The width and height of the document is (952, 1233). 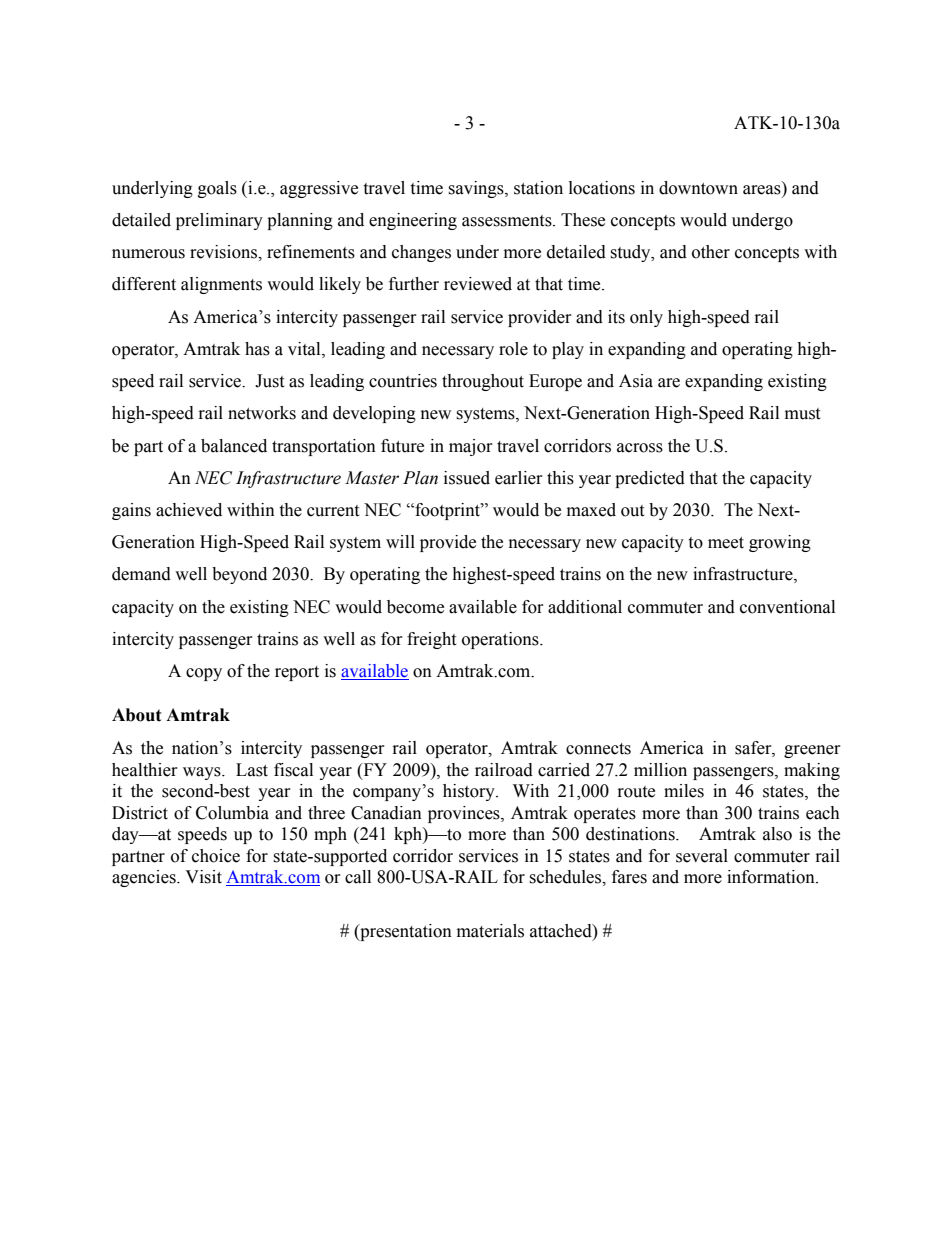 What do you see at coordinates (787, 607) in the document?
I see `conventional` at bounding box center [787, 607].
